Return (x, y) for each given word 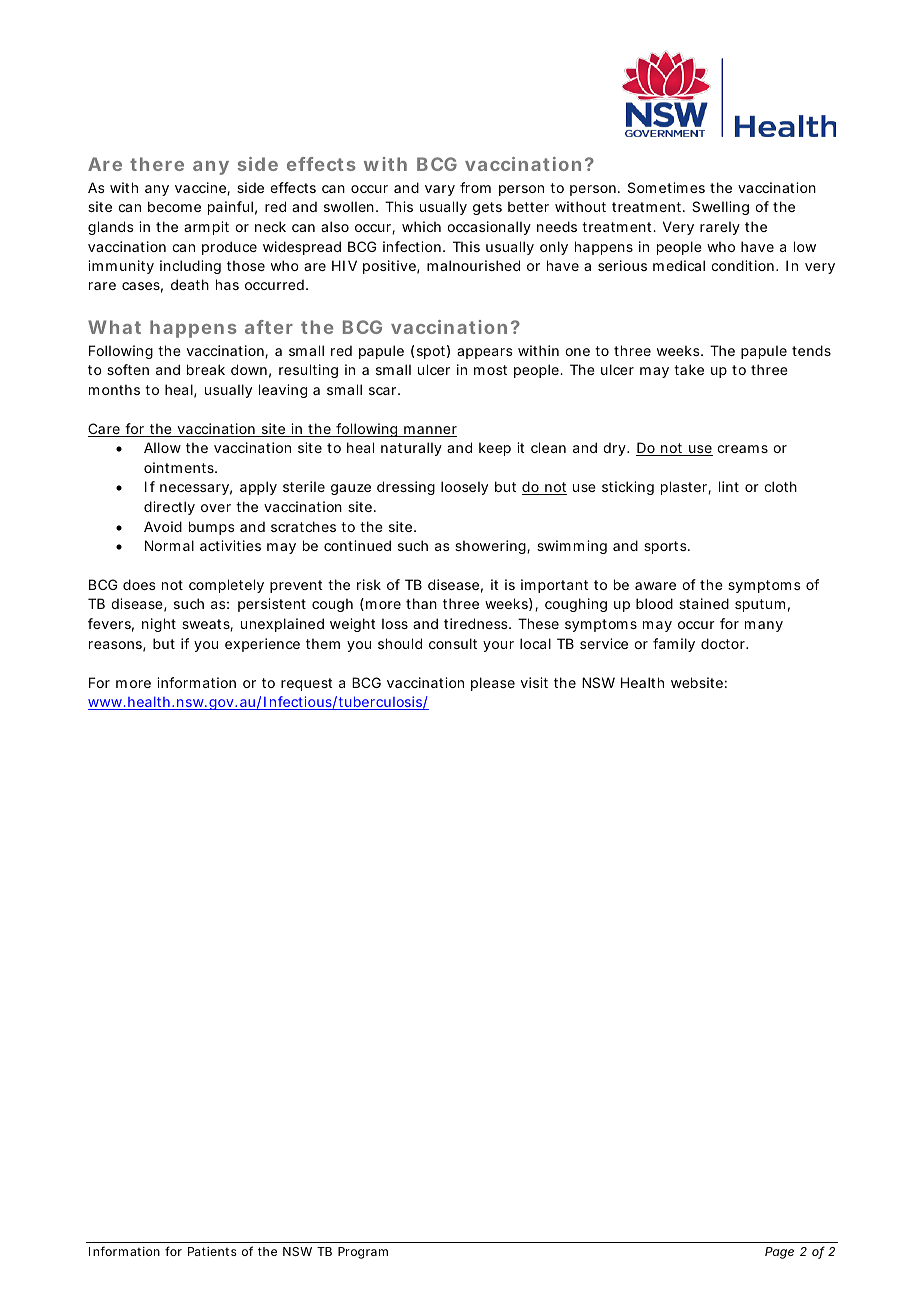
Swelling (720, 208)
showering (492, 547)
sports (667, 547)
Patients (212, 1251)
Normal (169, 545)
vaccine (202, 189)
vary (440, 190)
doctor (724, 643)
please (493, 684)
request (307, 684)
